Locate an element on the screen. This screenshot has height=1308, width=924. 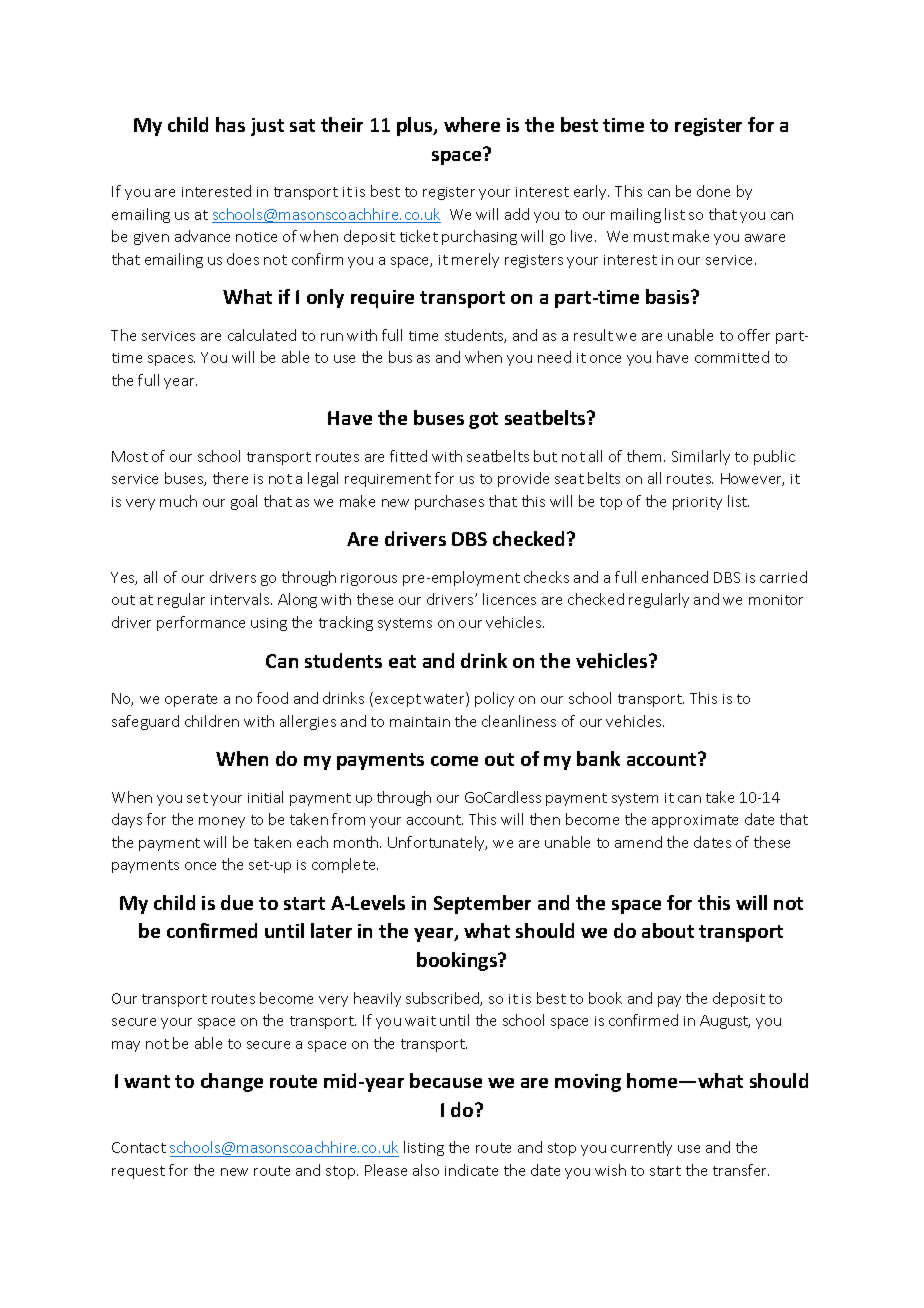
operate is located at coordinates (191, 700).
